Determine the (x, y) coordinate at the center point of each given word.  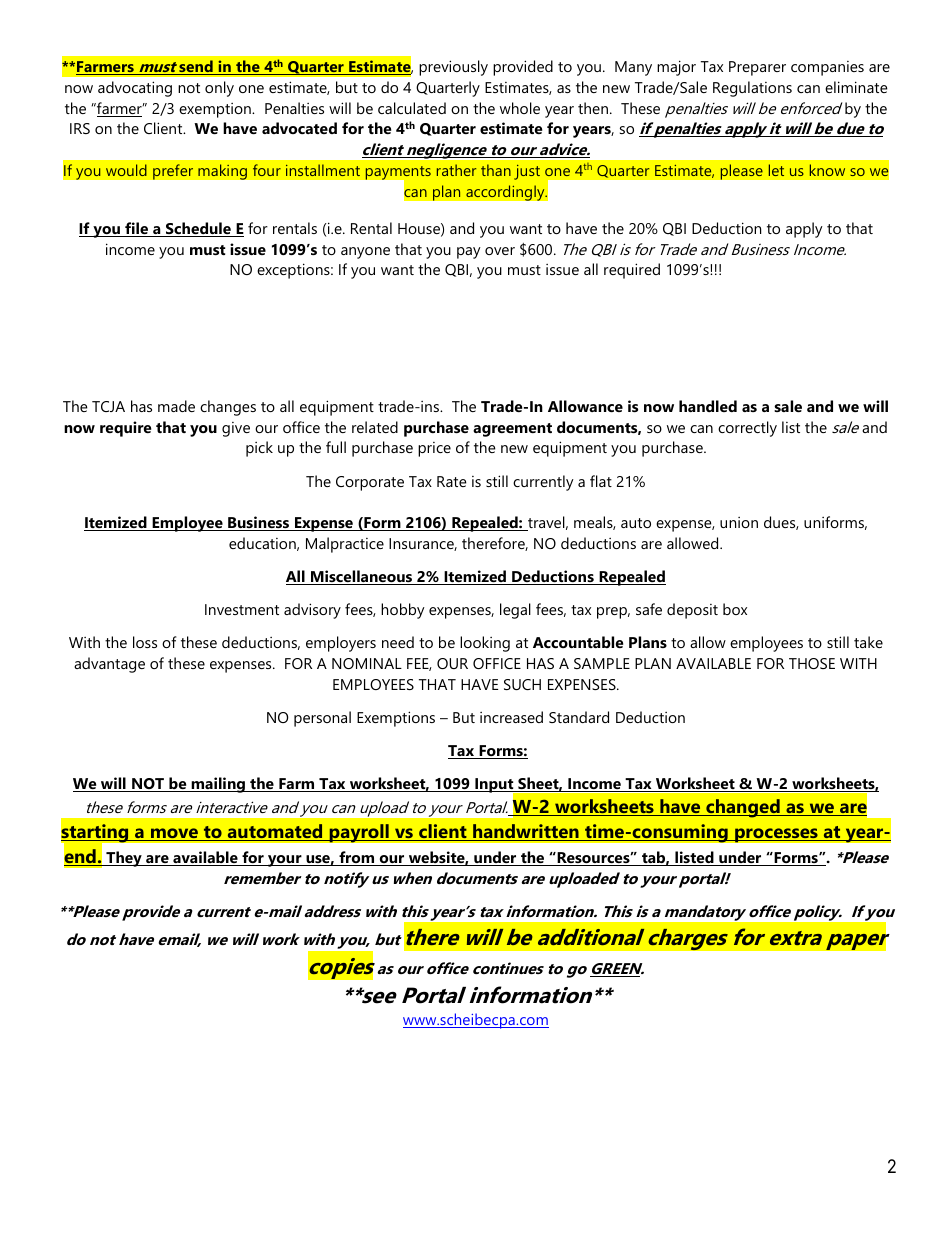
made (176, 406)
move (175, 834)
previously (453, 68)
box (735, 609)
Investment (242, 609)
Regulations (752, 89)
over (500, 251)
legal (515, 611)
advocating (135, 89)
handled (708, 406)
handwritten (526, 832)
